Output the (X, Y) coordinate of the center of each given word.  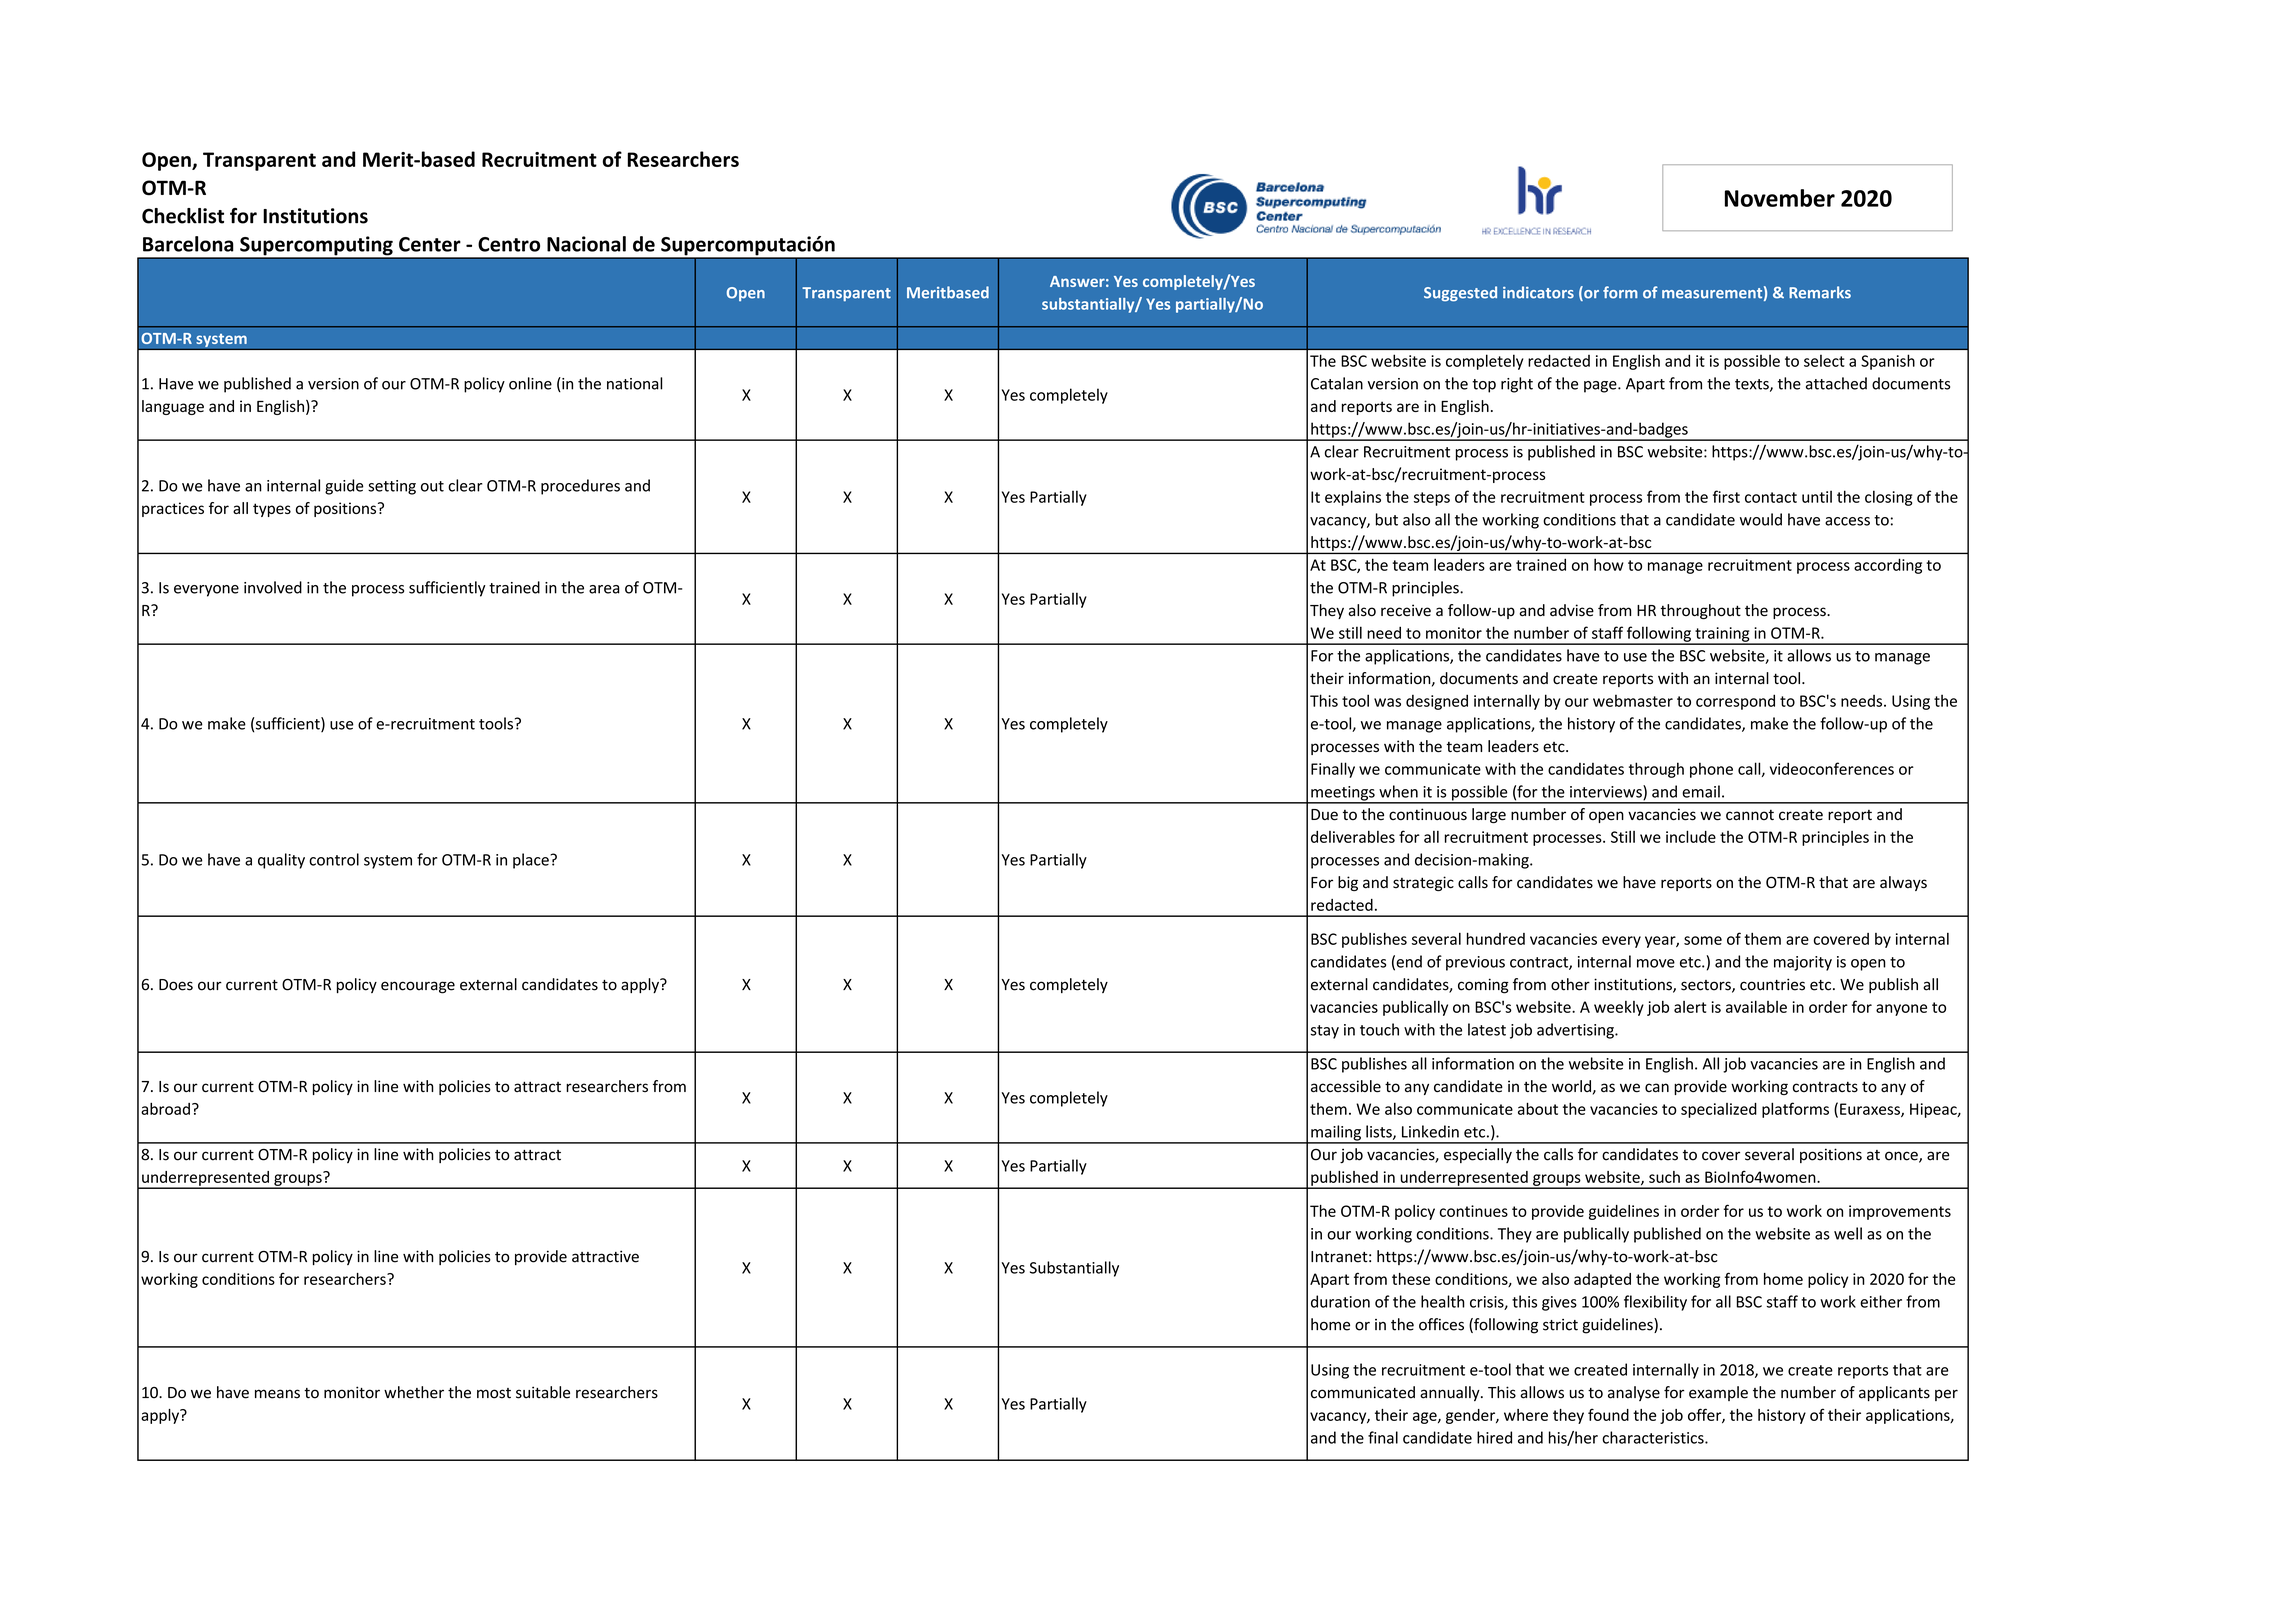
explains (1353, 498)
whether (414, 1392)
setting (392, 487)
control (334, 859)
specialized (1719, 1110)
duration (1340, 1301)
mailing (1336, 1134)
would (1761, 519)
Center (430, 244)
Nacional (586, 244)
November (1780, 198)
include (1691, 836)
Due (1324, 815)
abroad (165, 1108)
